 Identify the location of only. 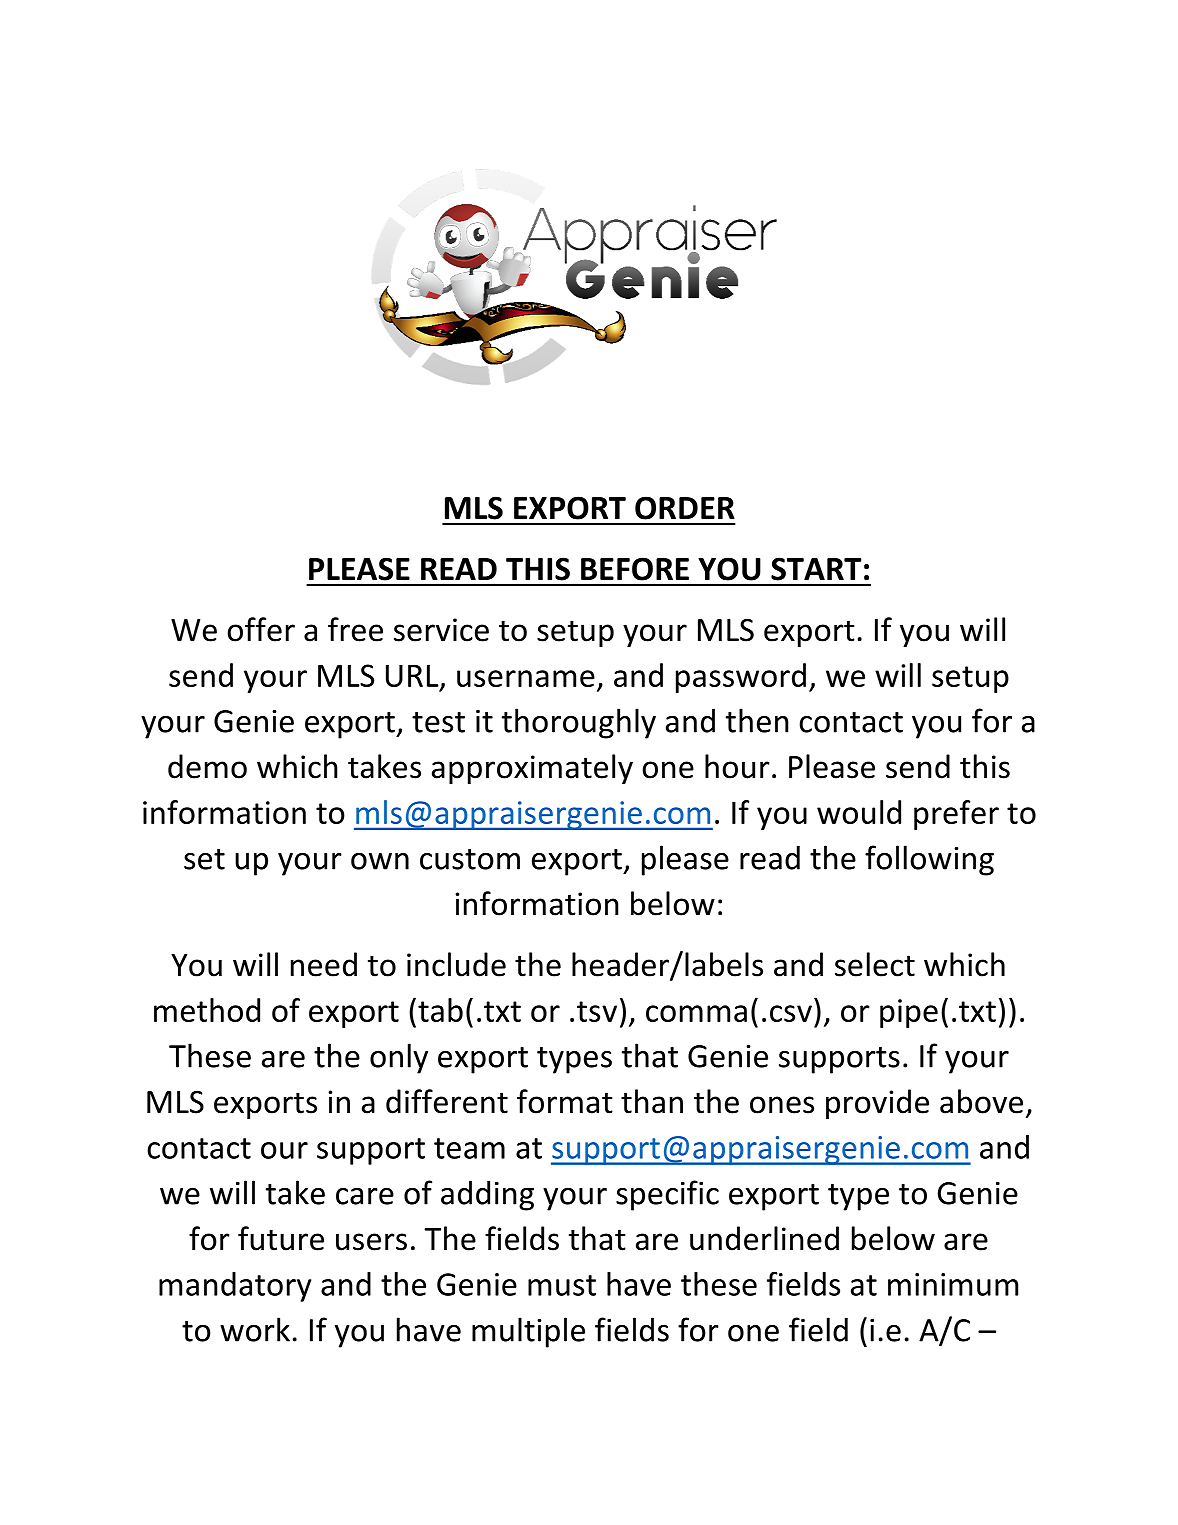
(399, 1058).
